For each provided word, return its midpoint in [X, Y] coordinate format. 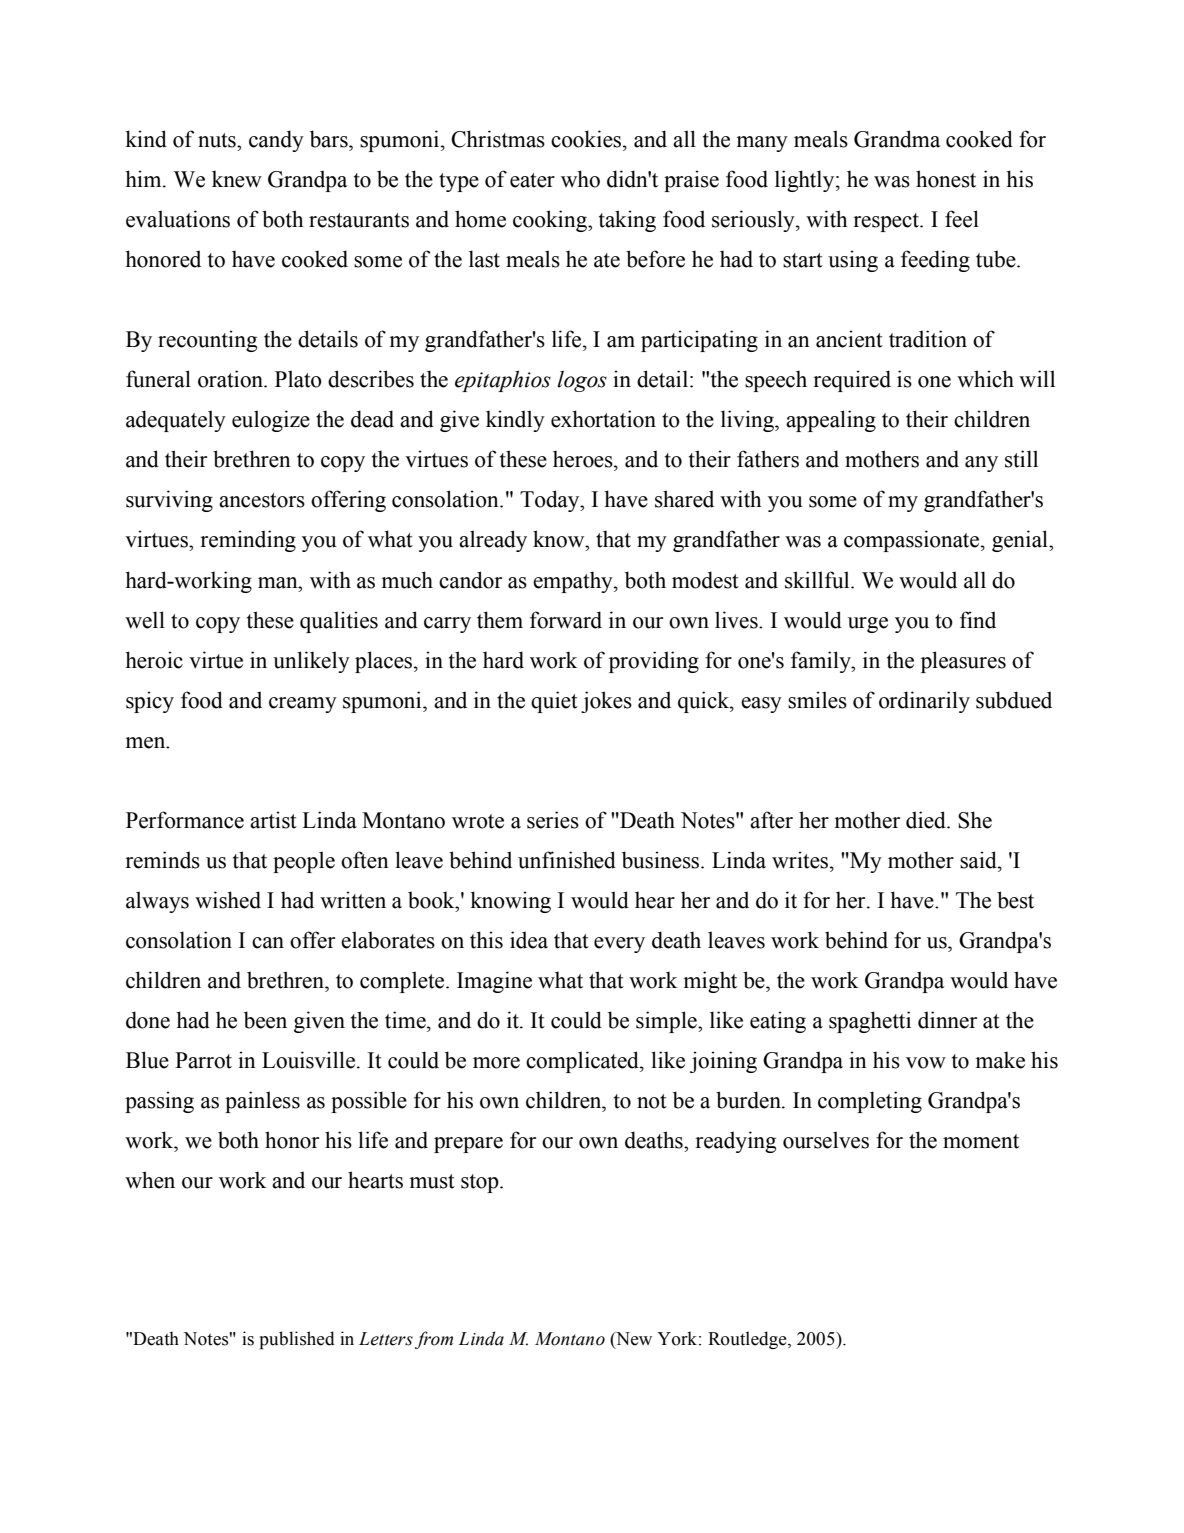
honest [946, 179]
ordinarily [924, 702]
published [297, 1340]
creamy [303, 705]
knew [237, 179]
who [580, 179]
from [434, 1340]
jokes [606, 702]
